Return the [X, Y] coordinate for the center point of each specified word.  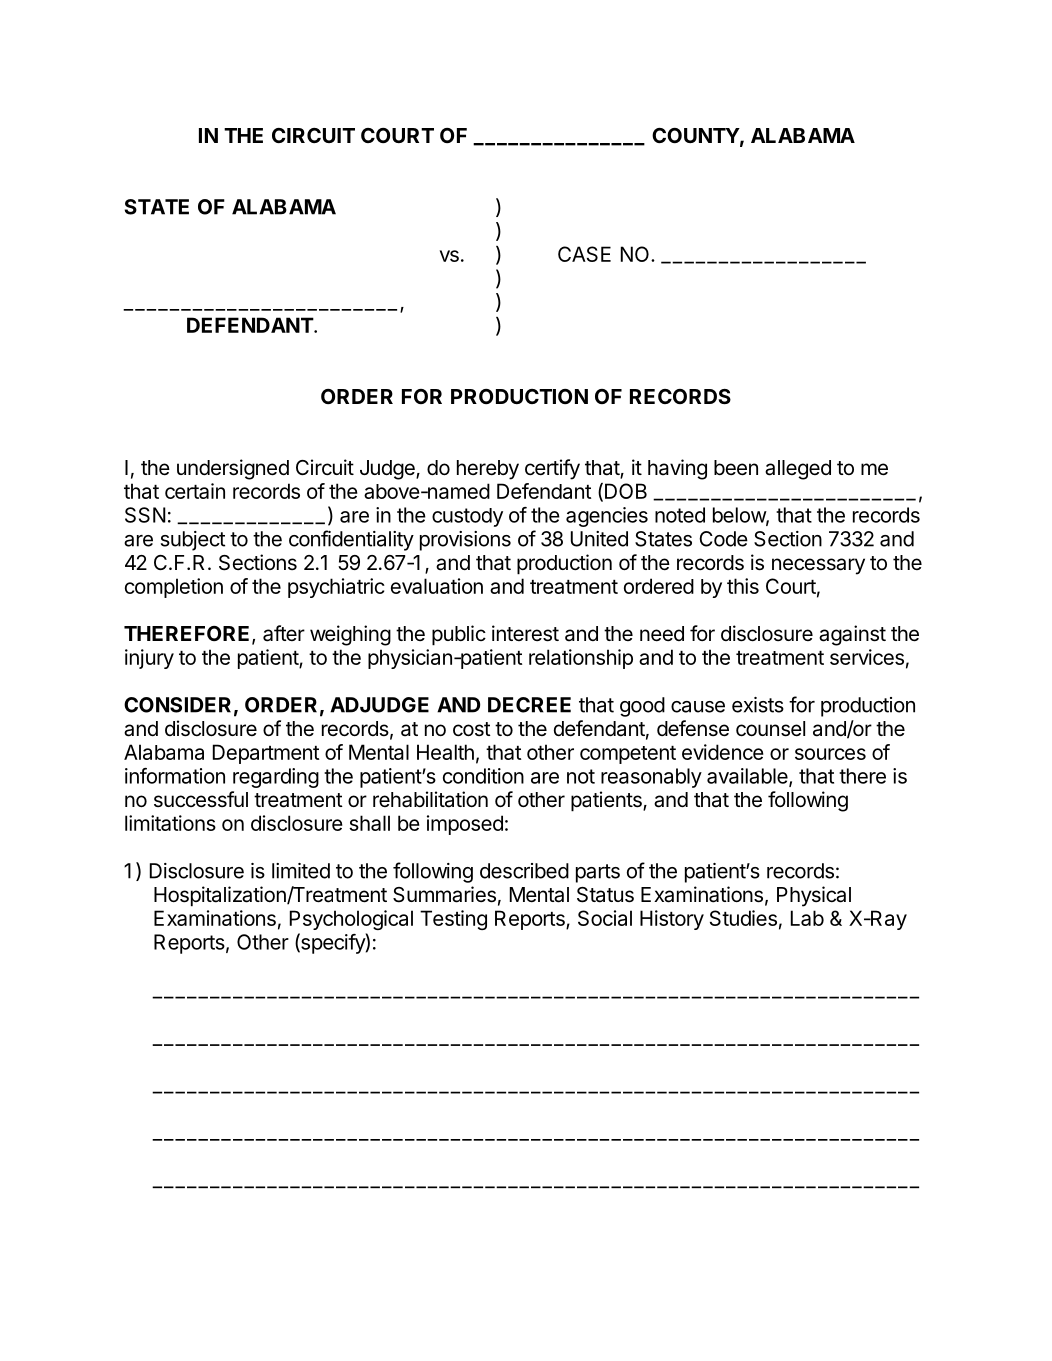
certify [552, 469]
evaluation [437, 586]
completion [174, 588]
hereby [488, 470]
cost [472, 729]
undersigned [233, 469]
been [736, 468]
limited [301, 871]
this [743, 586]
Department [266, 754]
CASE [584, 254]
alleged [798, 470]
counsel [770, 729]
